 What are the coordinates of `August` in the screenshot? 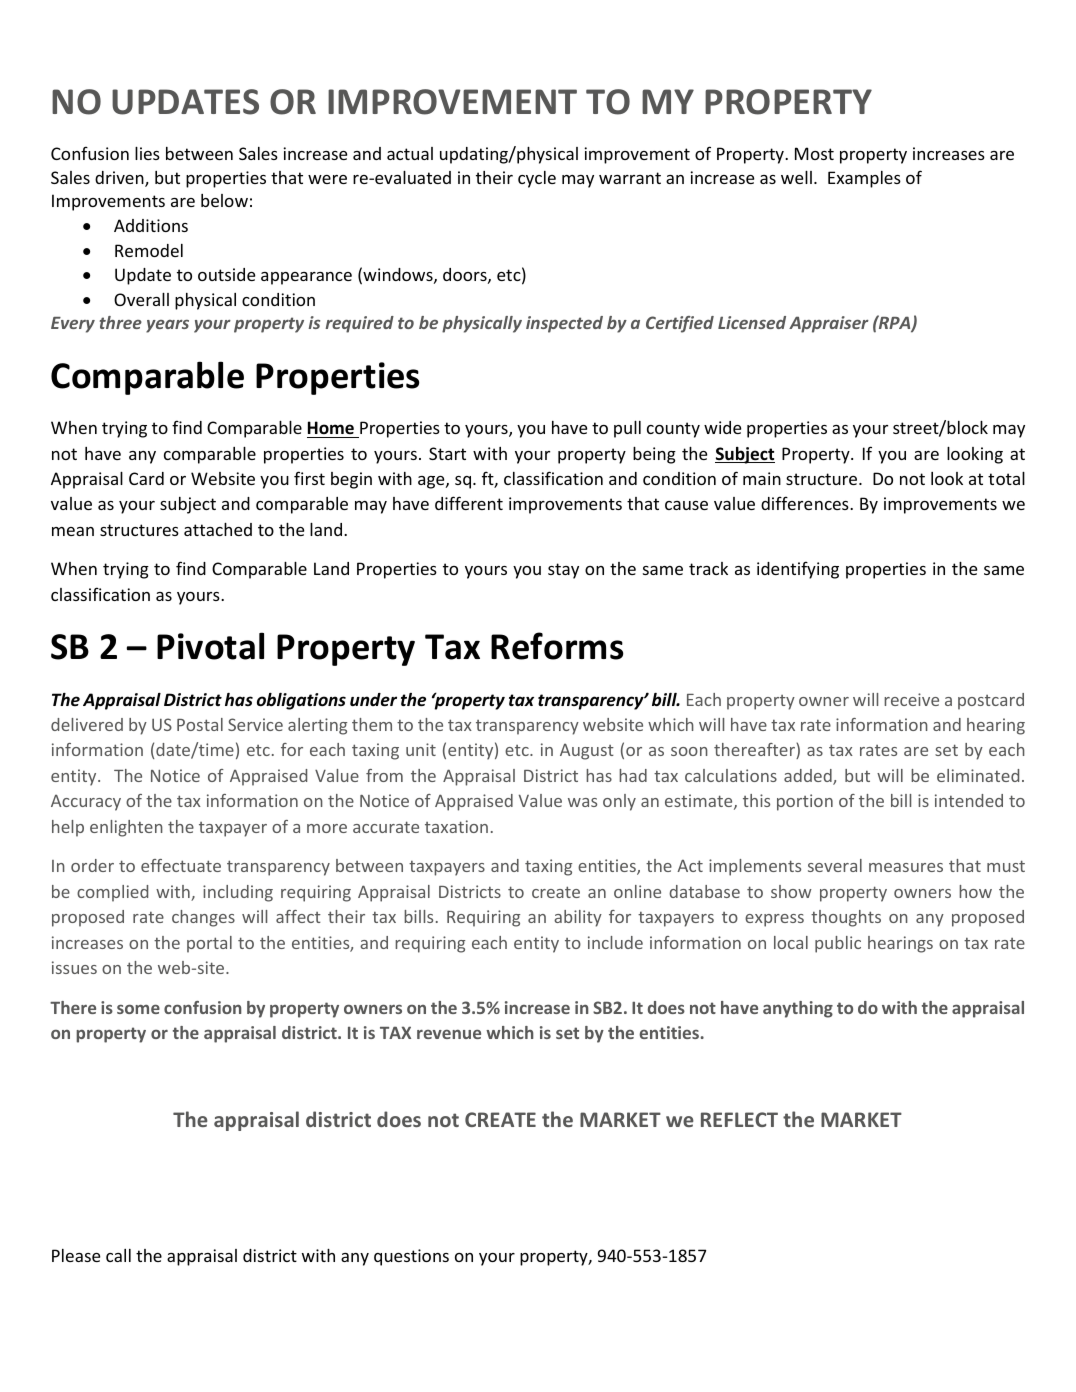 It's located at (587, 752).
